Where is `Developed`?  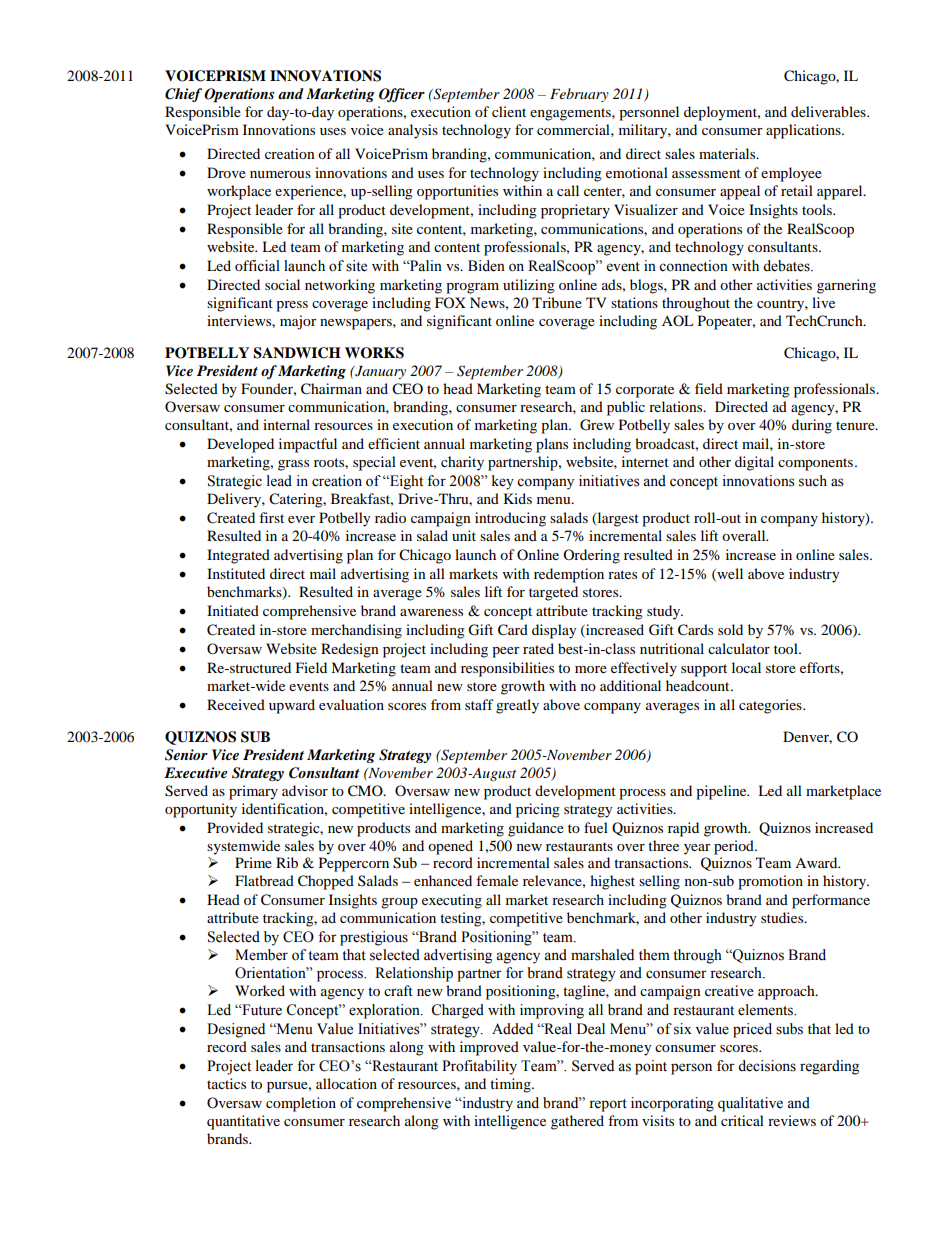
Developed is located at coordinates (240, 445).
